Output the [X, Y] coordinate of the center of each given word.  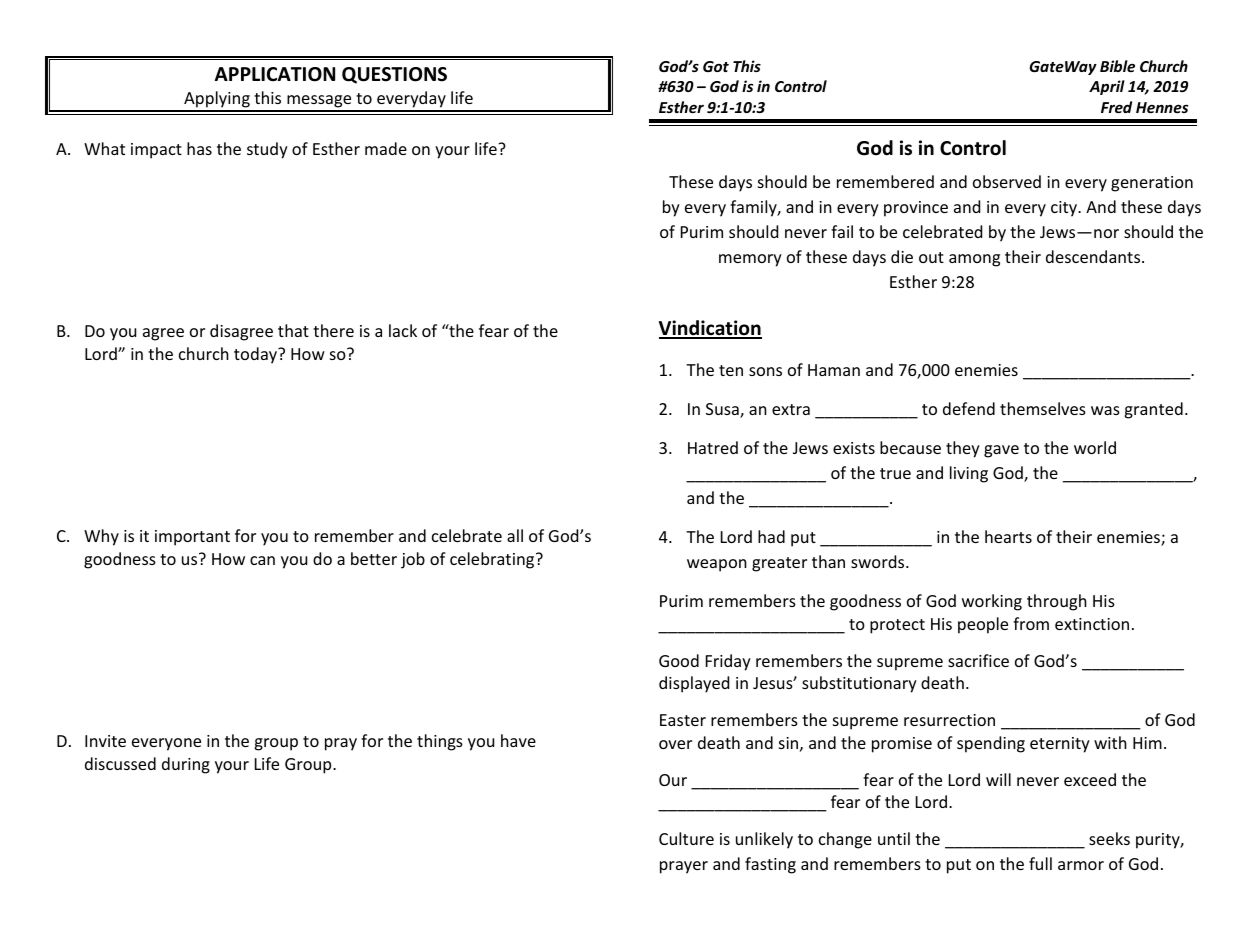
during [186, 765]
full [1040, 863]
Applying [217, 101]
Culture [686, 838]
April [1107, 87]
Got [716, 66]
